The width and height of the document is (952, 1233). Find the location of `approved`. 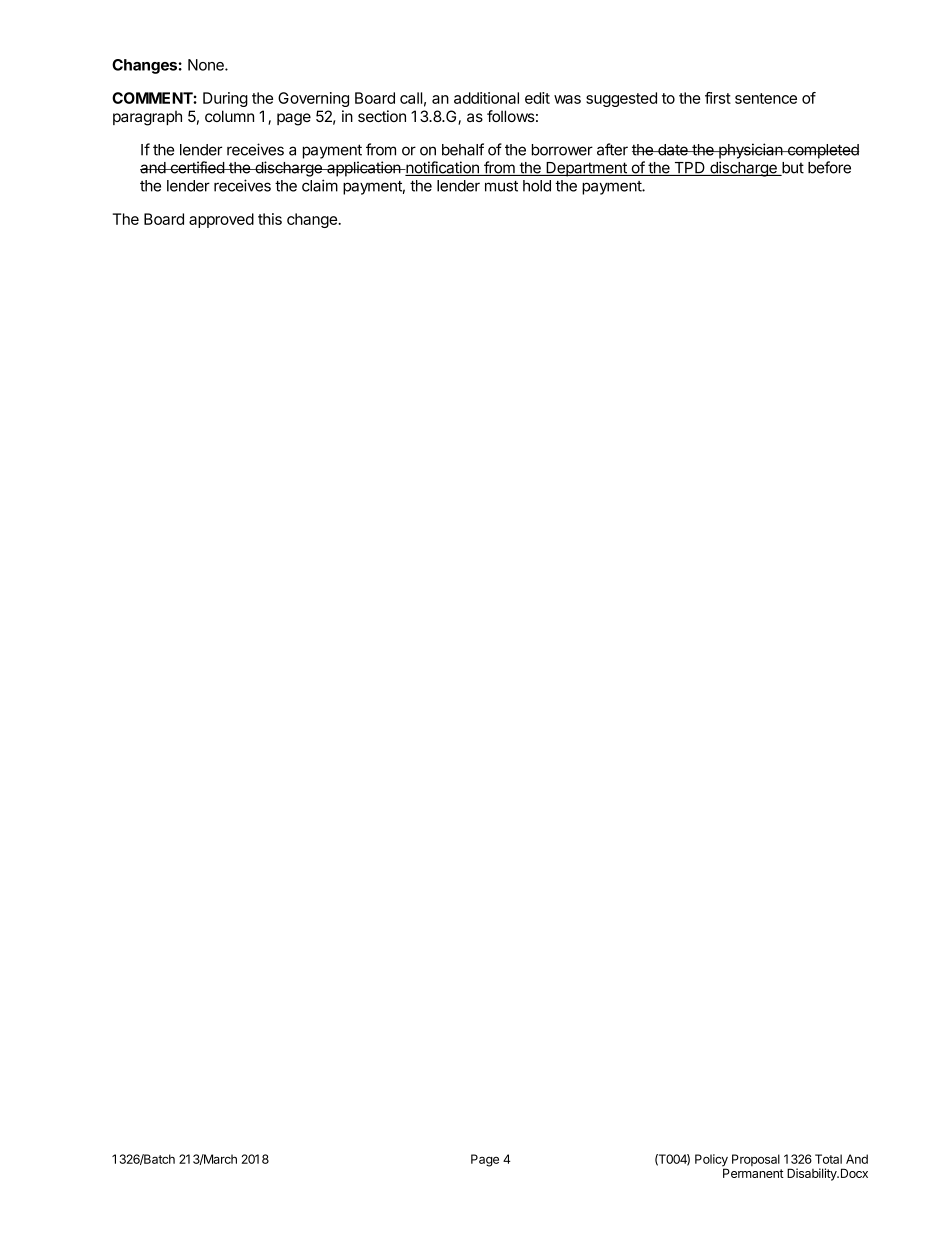

approved is located at coordinates (221, 220).
